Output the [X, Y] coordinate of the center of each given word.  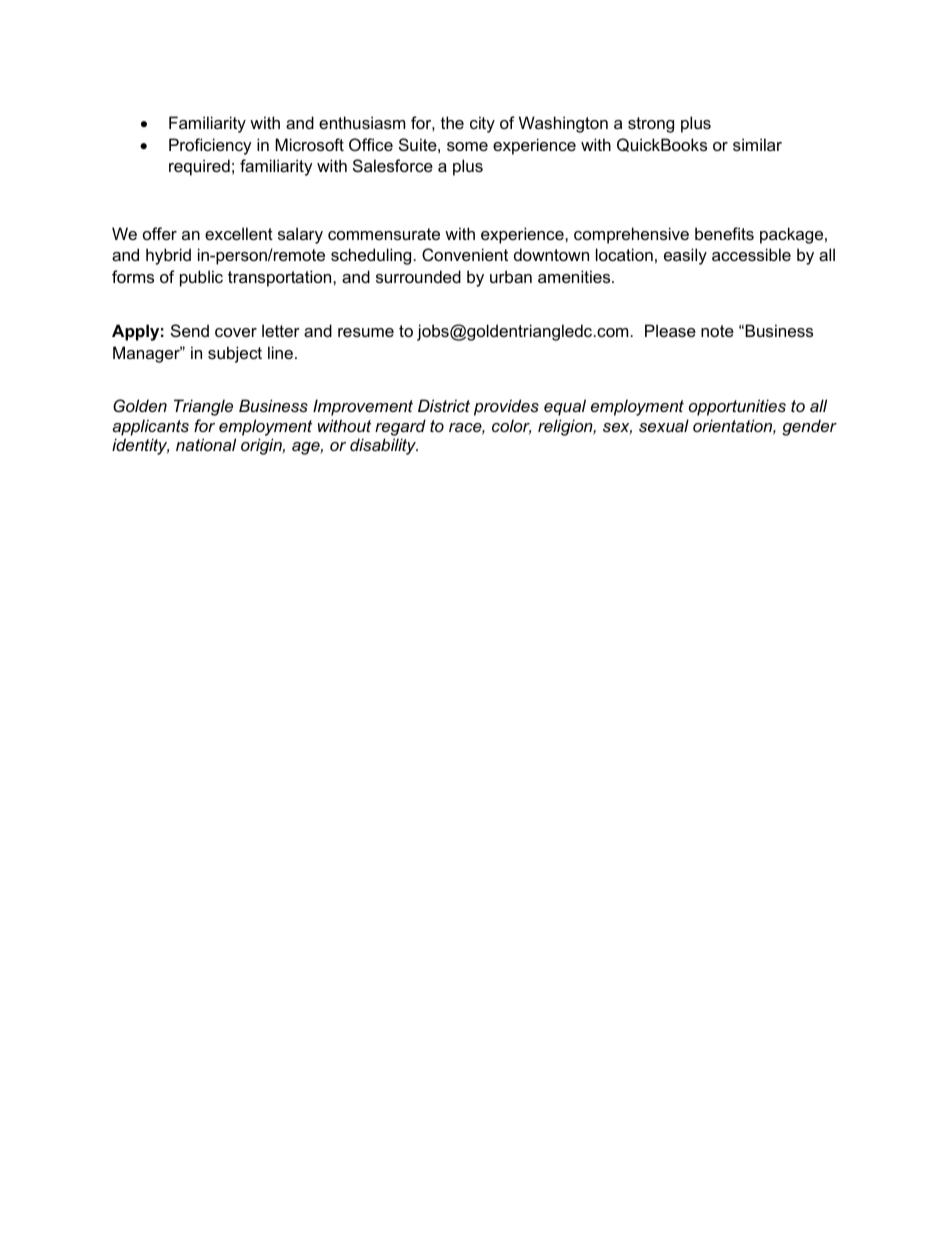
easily [685, 256]
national [206, 444]
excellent [239, 233]
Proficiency [210, 146]
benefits [724, 233]
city [482, 124]
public [201, 278]
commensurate [384, 234]
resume [366, 332]
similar [757, 144]
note [717, 331]
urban [511, 276]
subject [235, 354]
